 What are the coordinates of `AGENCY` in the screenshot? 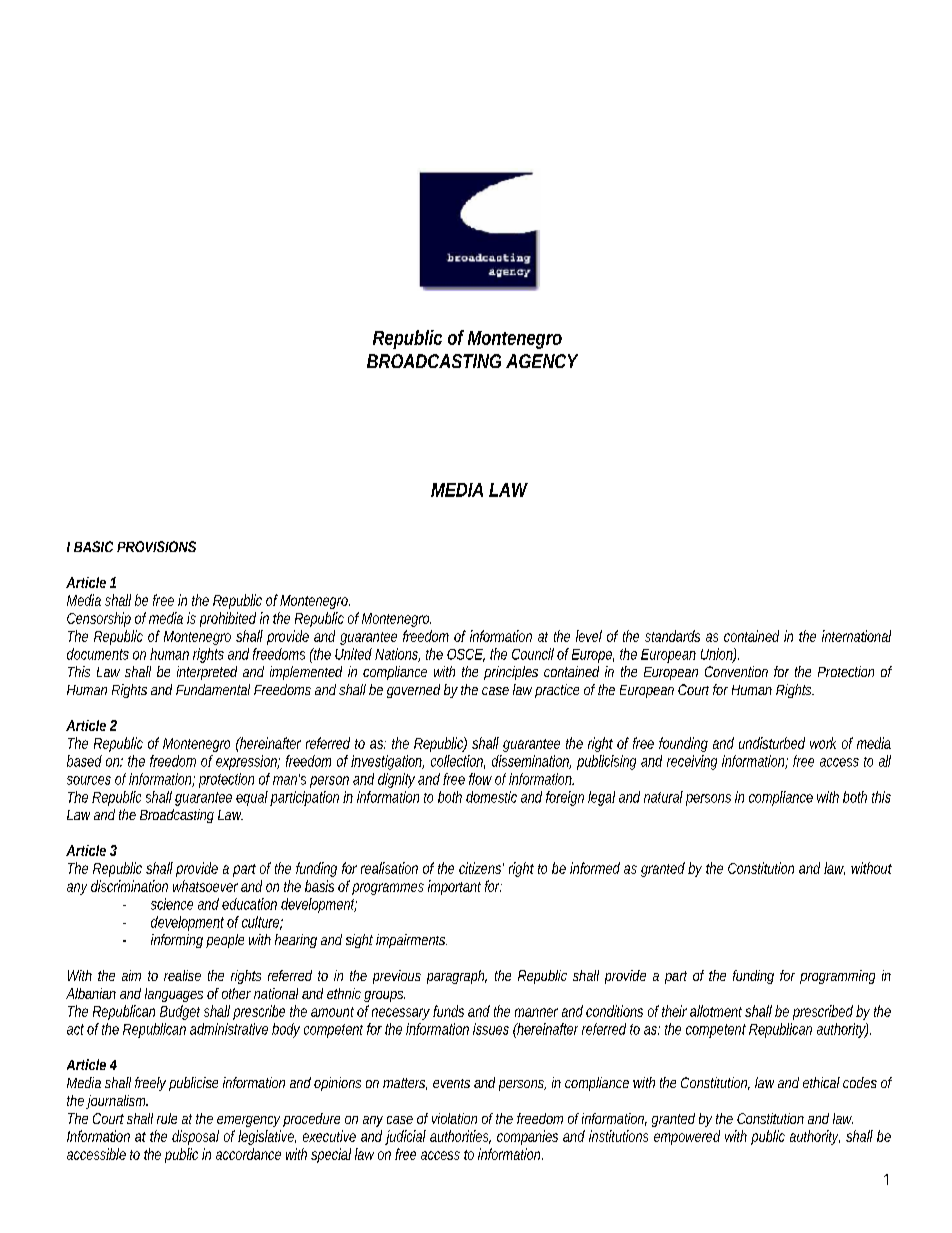 It's located at (542, 361).
